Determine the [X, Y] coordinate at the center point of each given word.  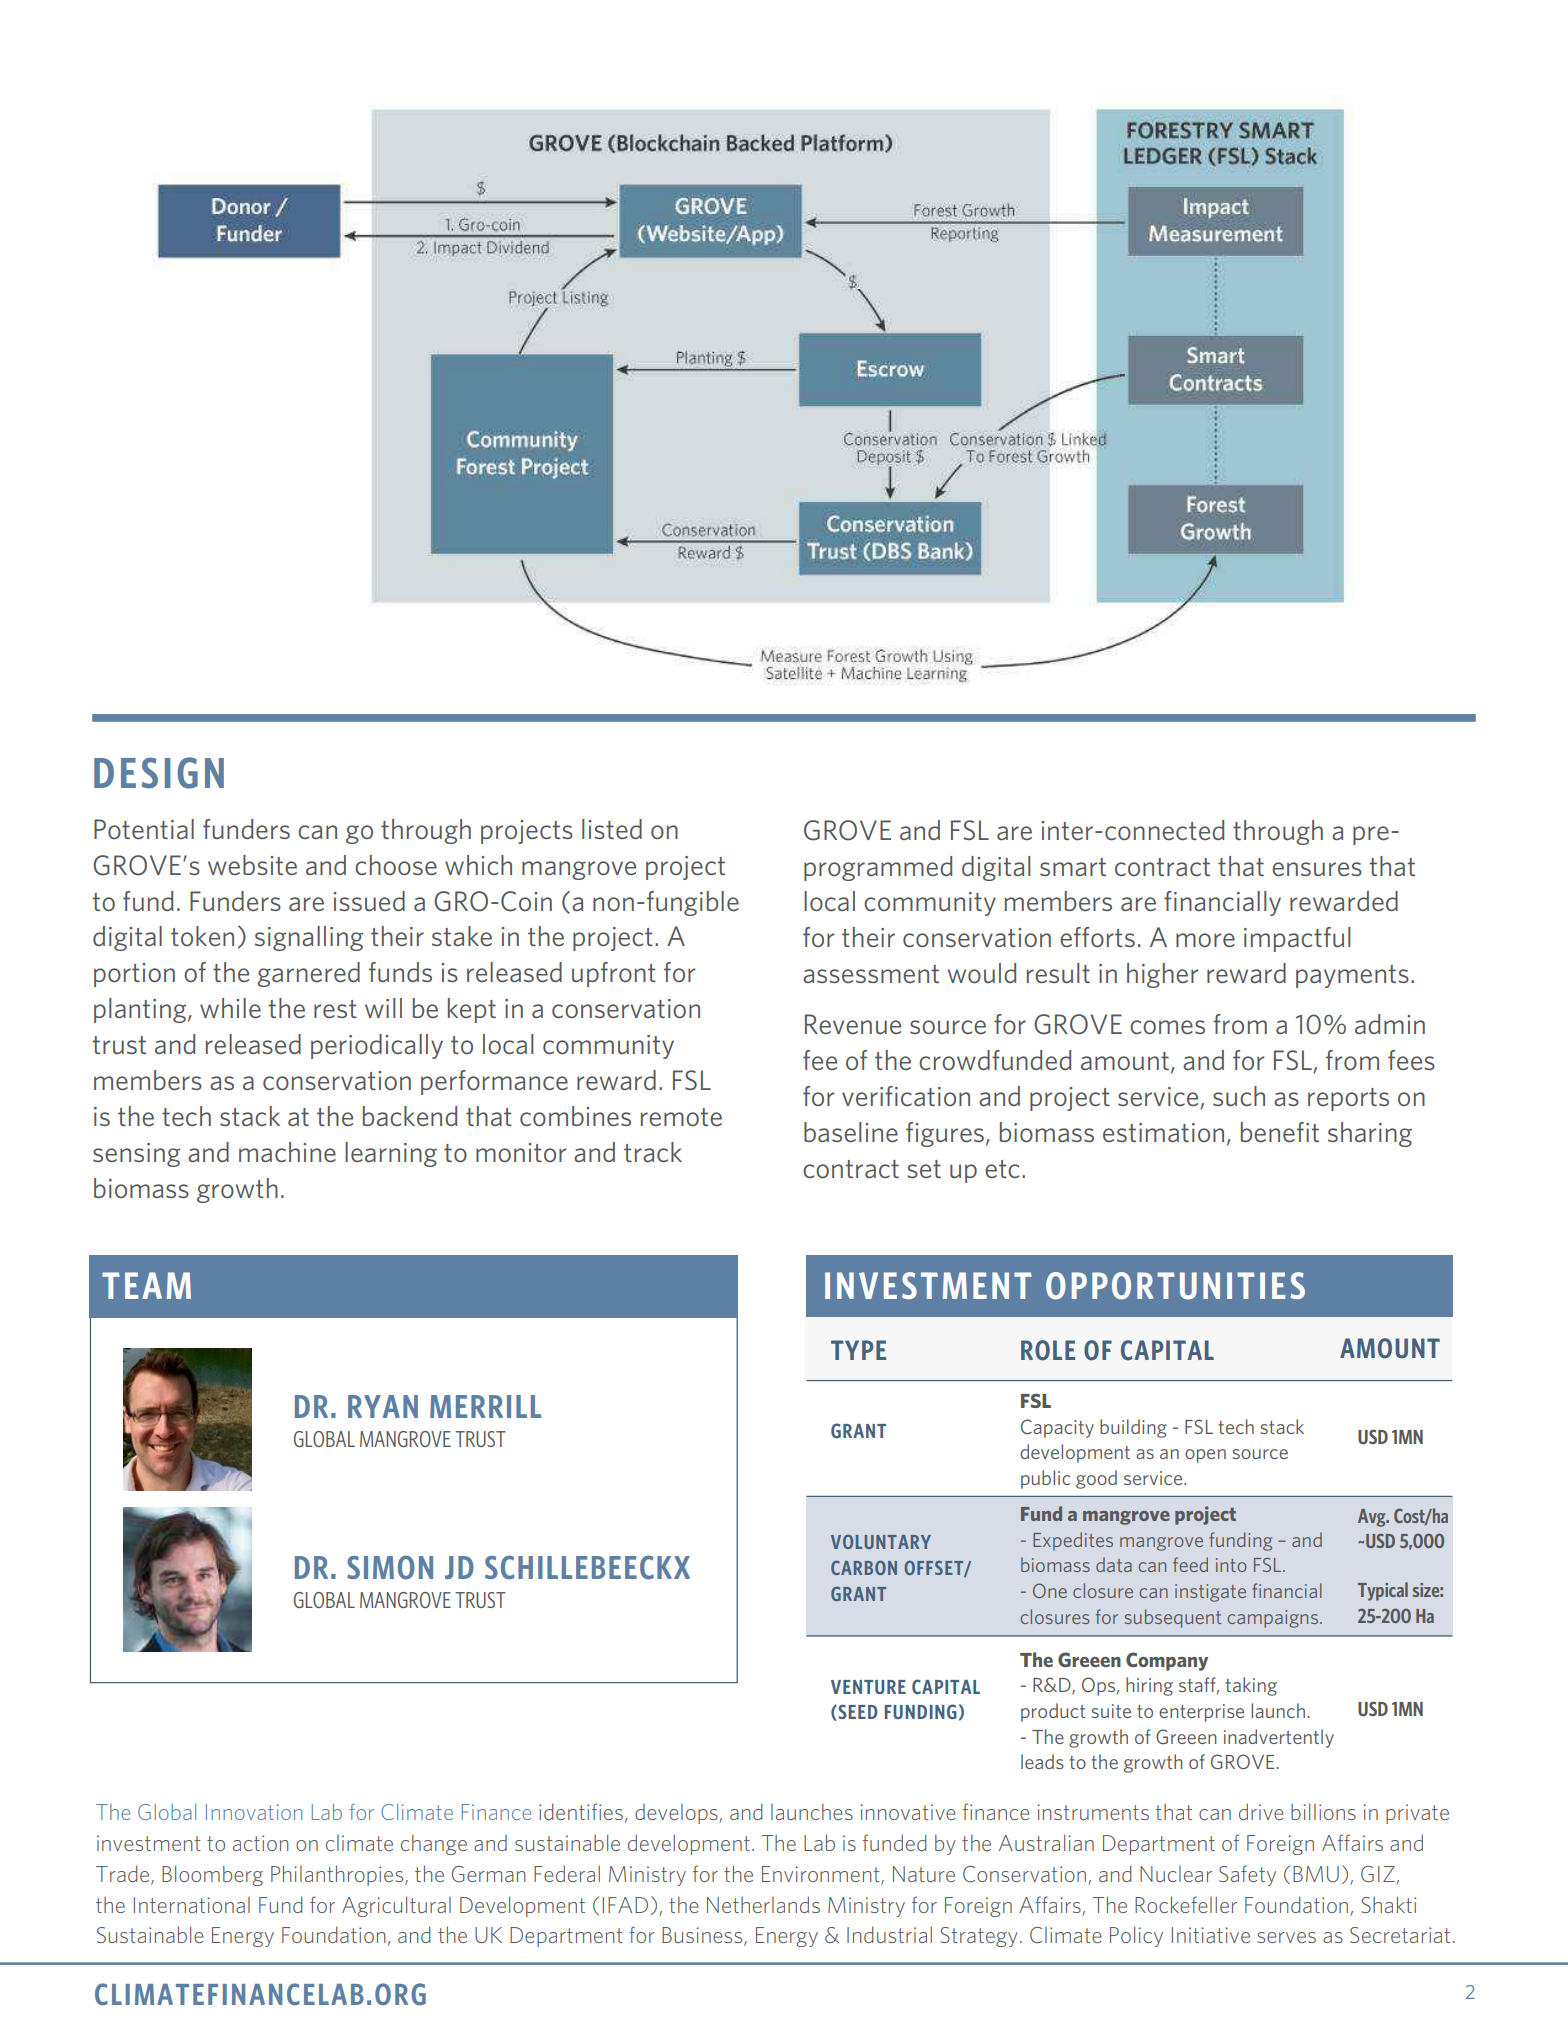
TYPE [858, 1350]
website [252, 865]
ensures [1317, 869]
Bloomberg [212, 1875]
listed [612, 829]
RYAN [383, 1406]
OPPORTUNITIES [1175, 1286]
